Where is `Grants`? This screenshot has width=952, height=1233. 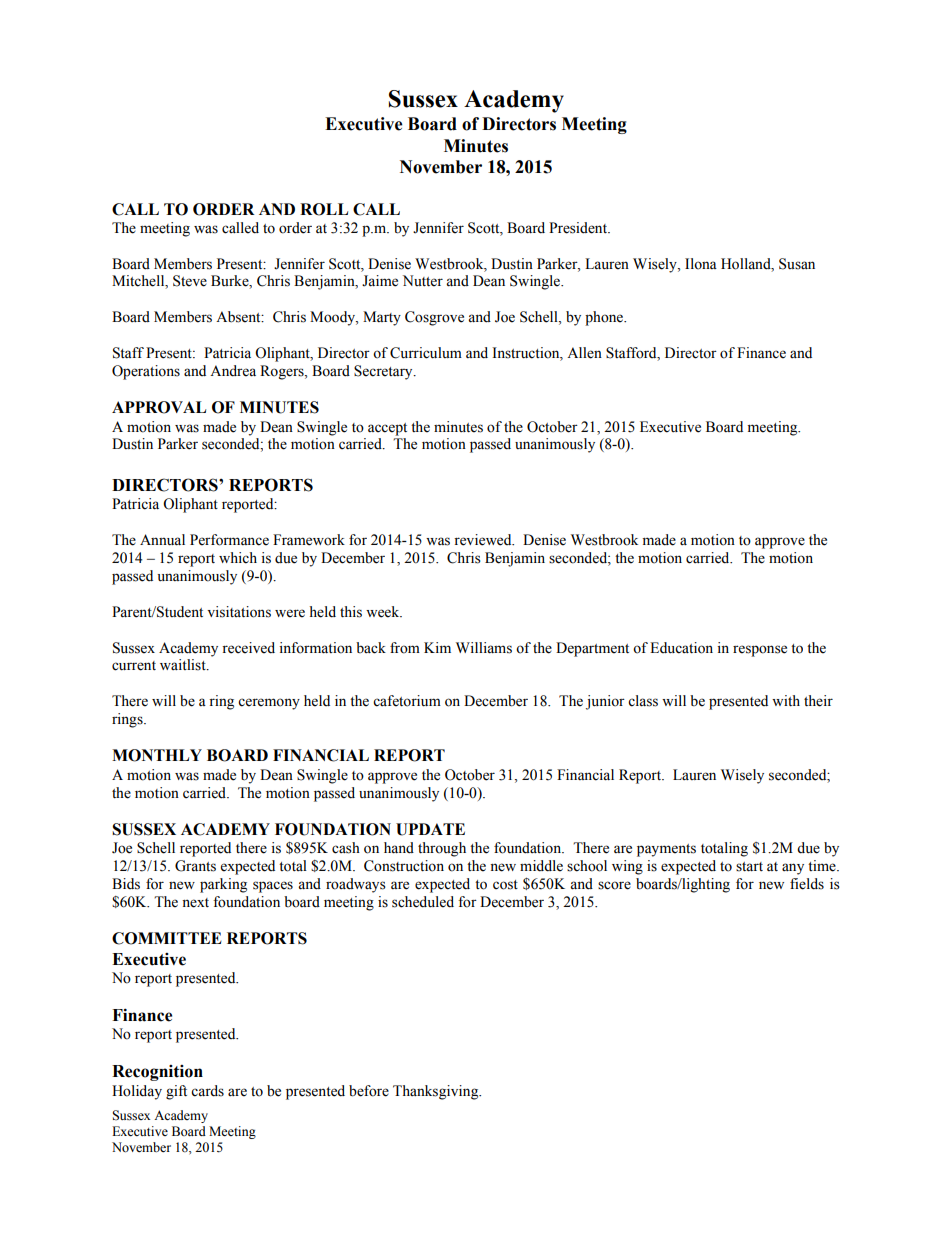 Grants is located at coordinates (195, 866).
